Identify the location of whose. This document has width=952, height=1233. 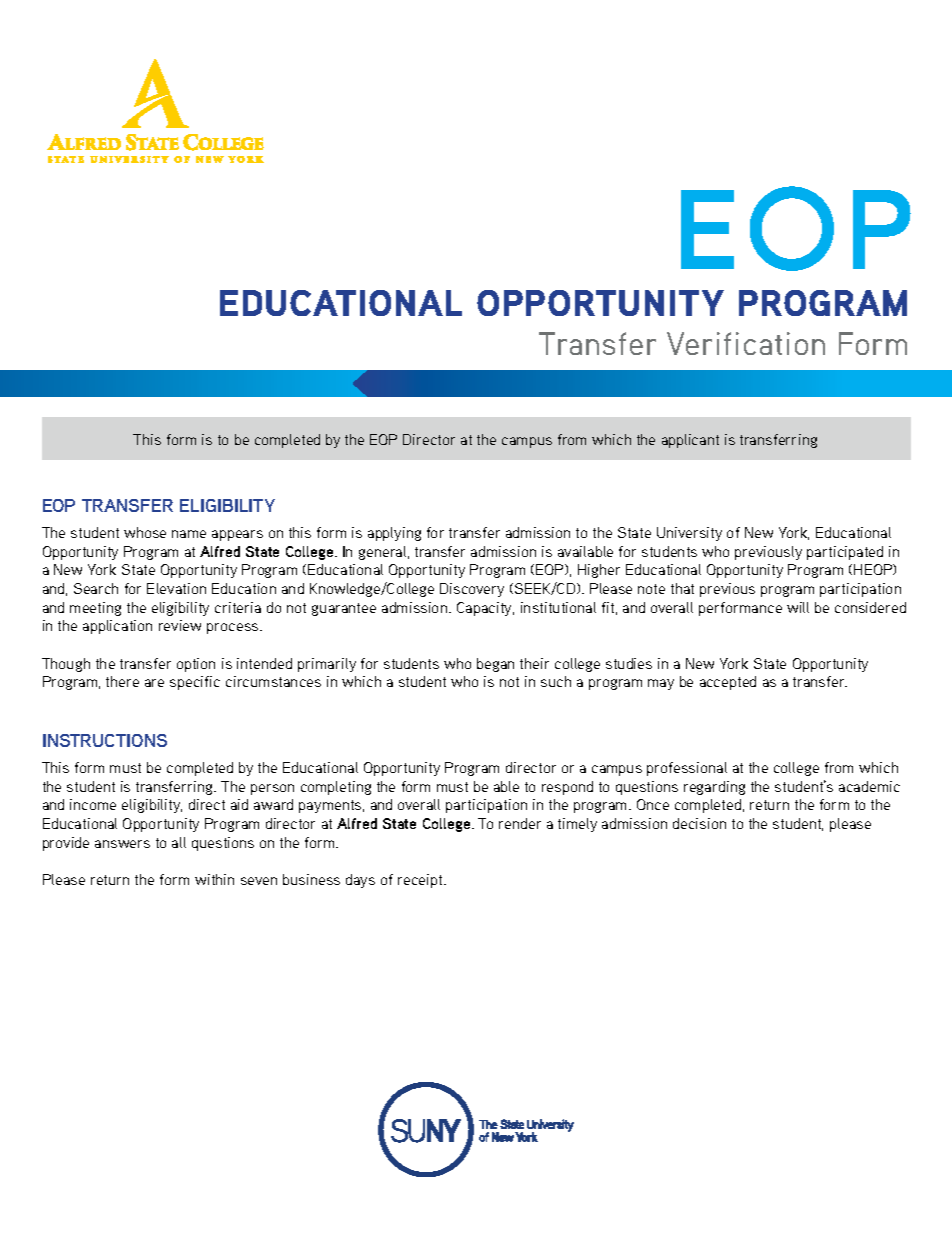
(145, 532).
